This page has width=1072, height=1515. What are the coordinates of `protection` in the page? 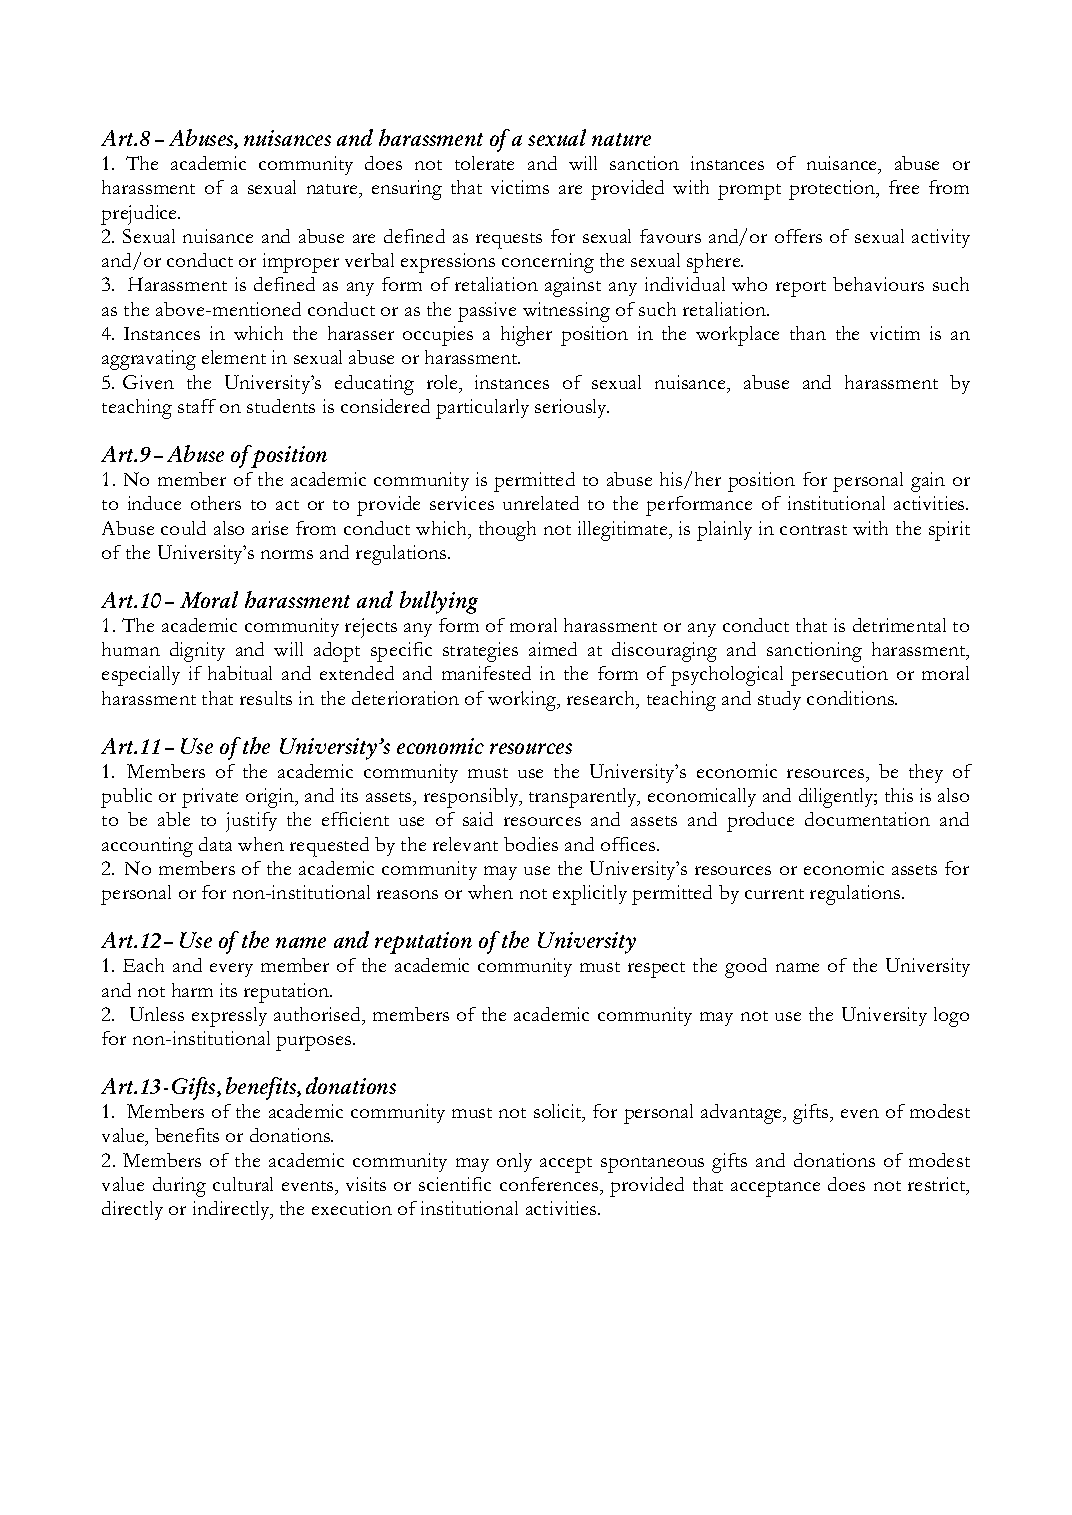 It's located at (833, 190).
